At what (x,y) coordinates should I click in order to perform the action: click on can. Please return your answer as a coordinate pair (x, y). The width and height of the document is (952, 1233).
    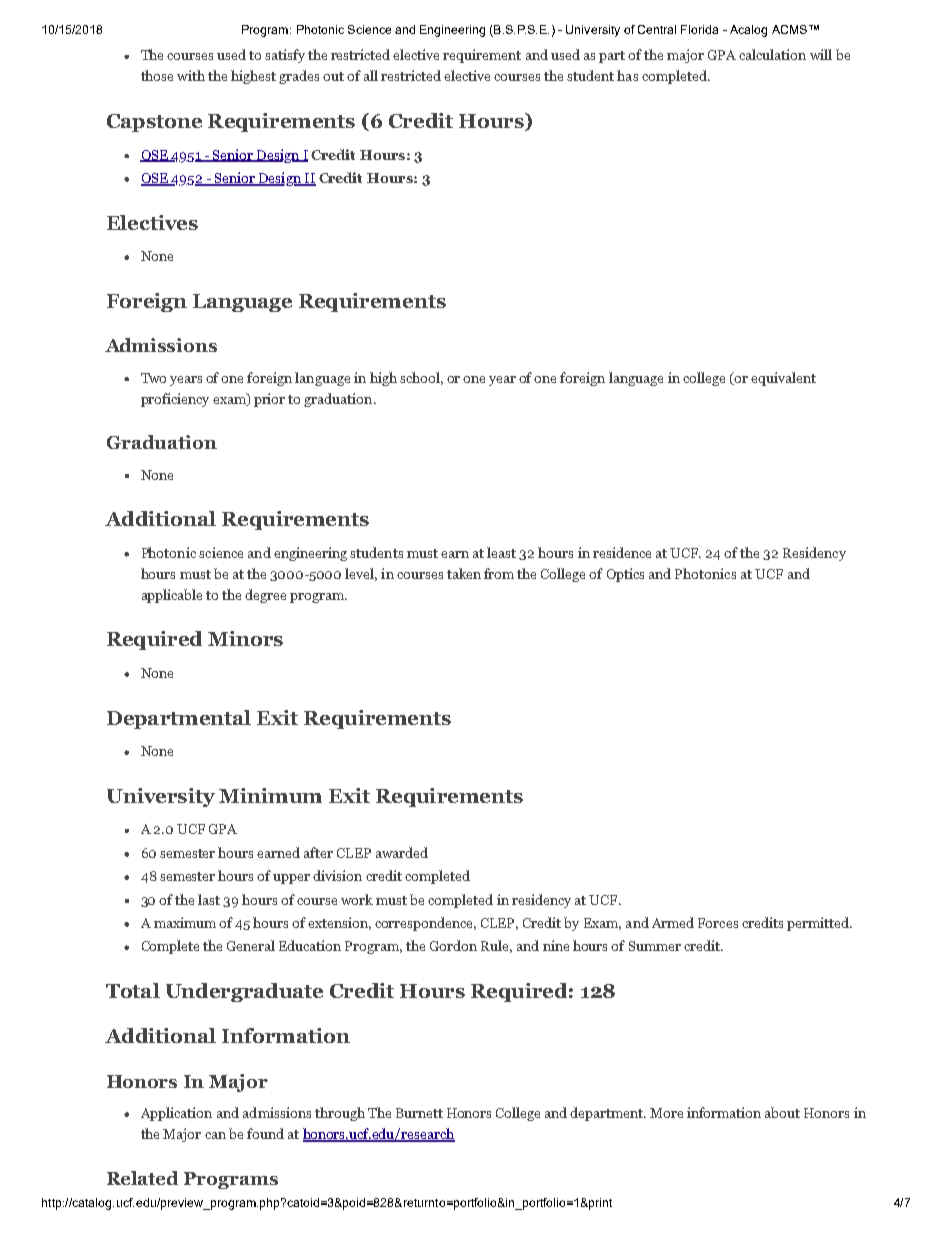
    Looking at the image, I should click on (215, 1135).
